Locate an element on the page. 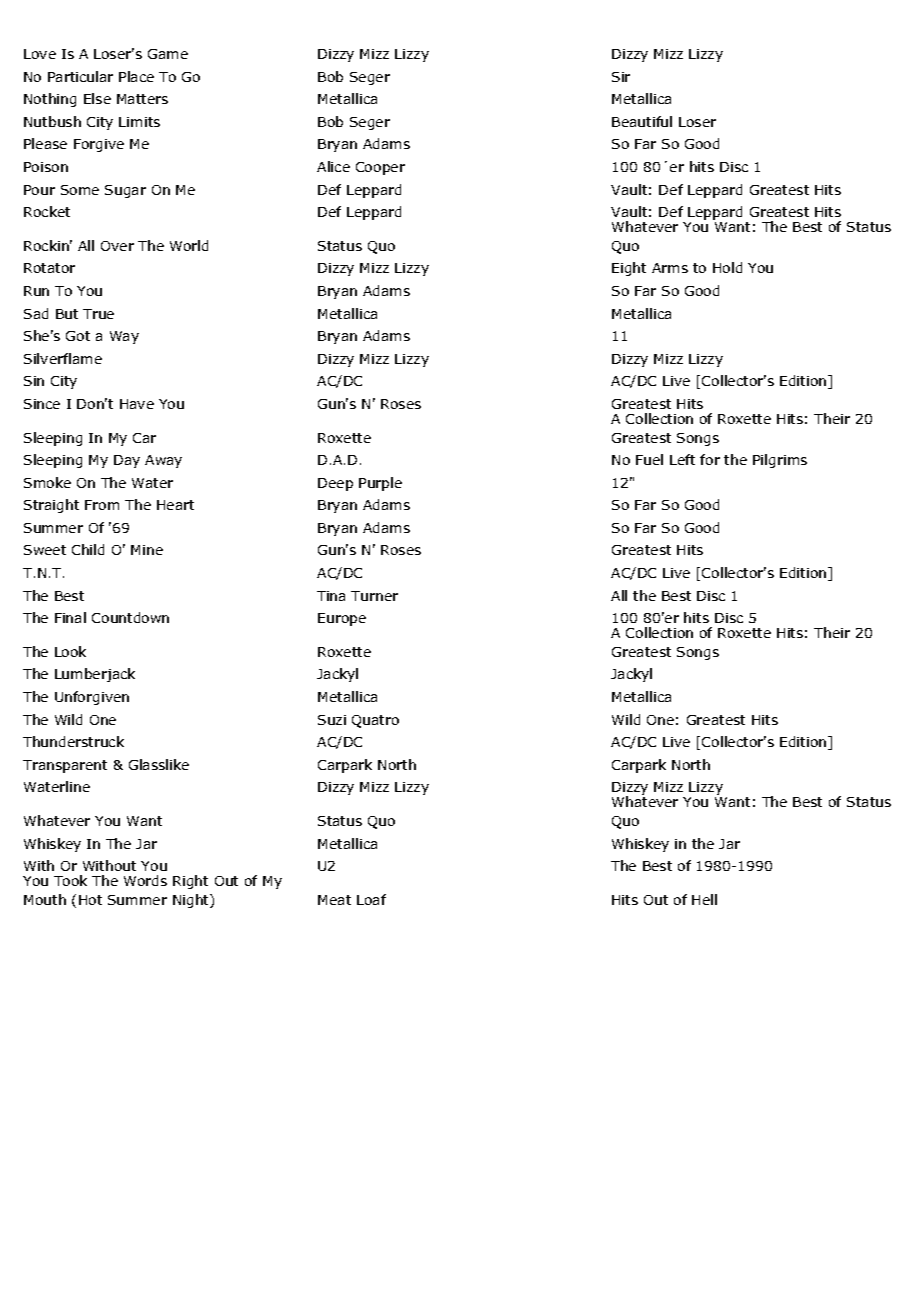  Day is located at coordinates (127, 461).
